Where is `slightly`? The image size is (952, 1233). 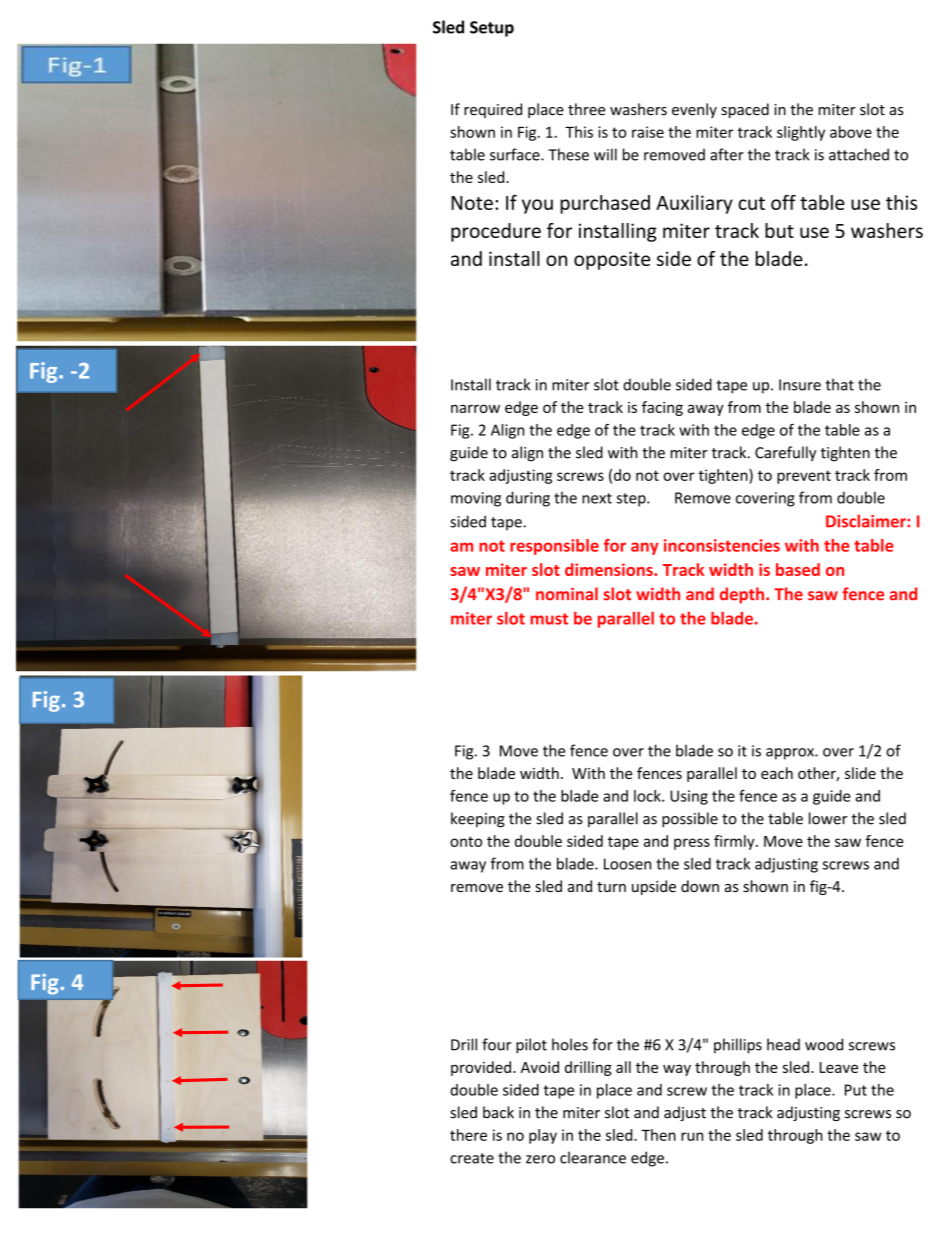 slightly is located at coordinates (801, 133).
